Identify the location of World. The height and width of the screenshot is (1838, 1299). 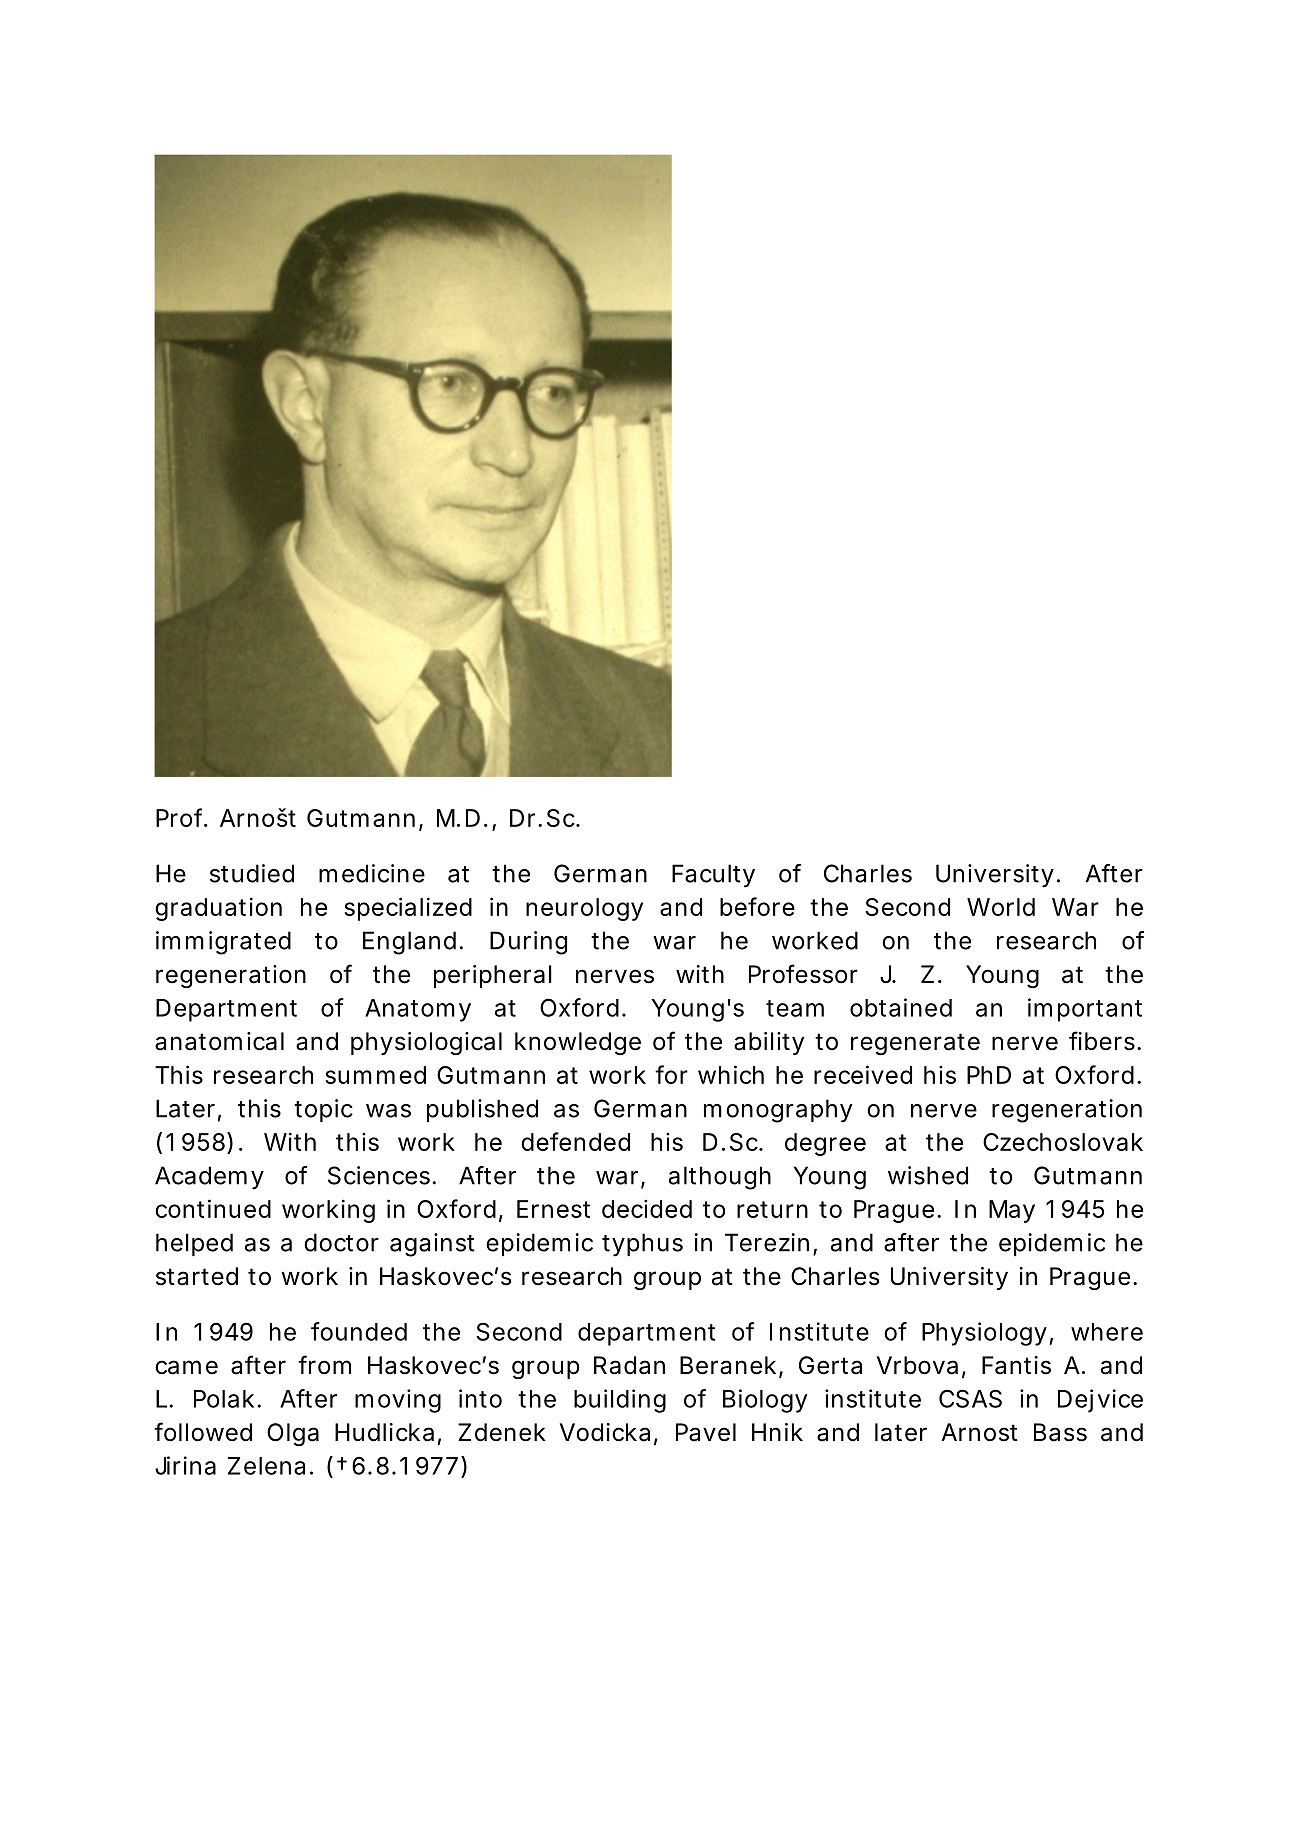
(1001, 907).
